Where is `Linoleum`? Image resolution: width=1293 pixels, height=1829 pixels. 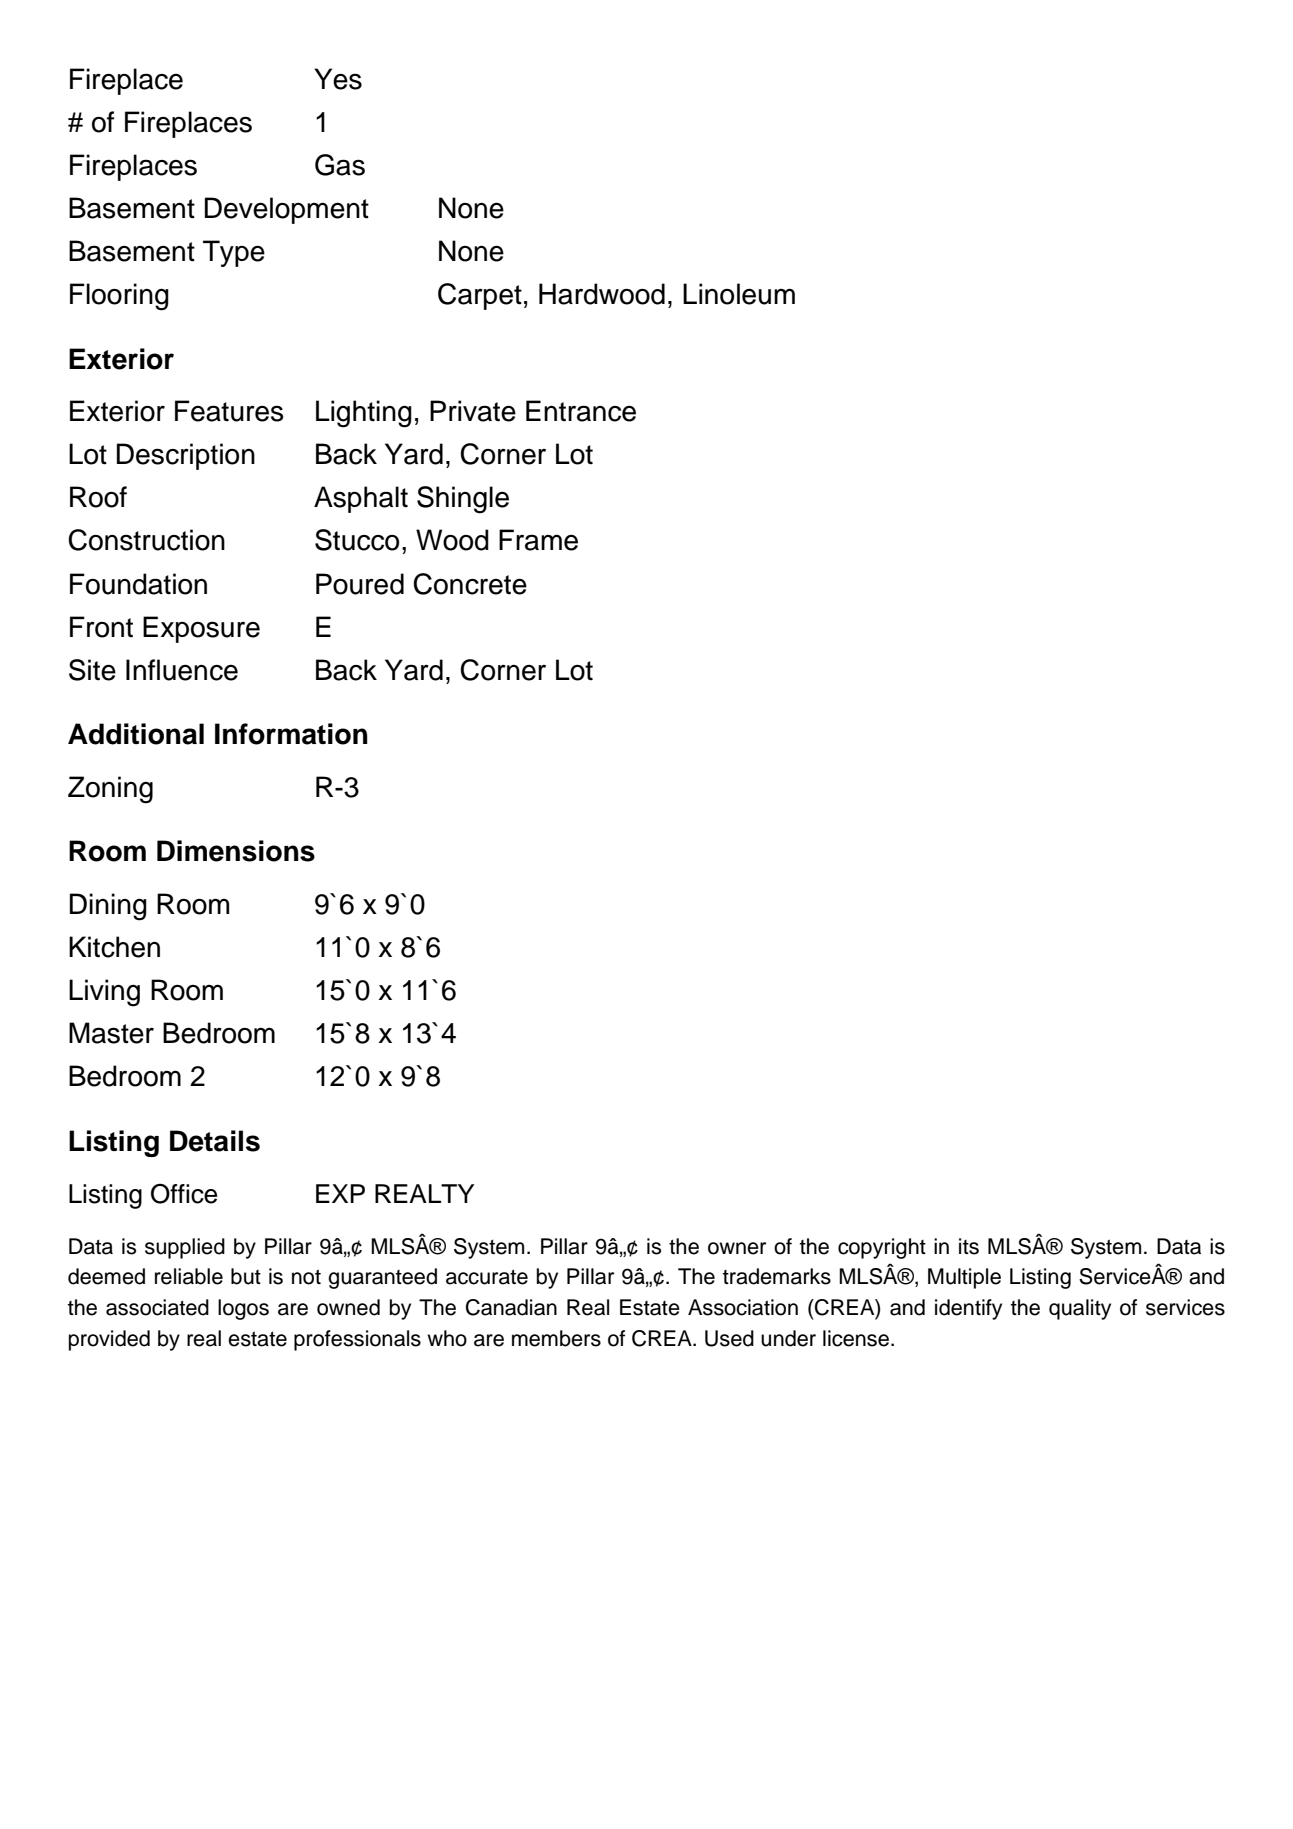 Linoleum is located at coordinates (739, 294).
